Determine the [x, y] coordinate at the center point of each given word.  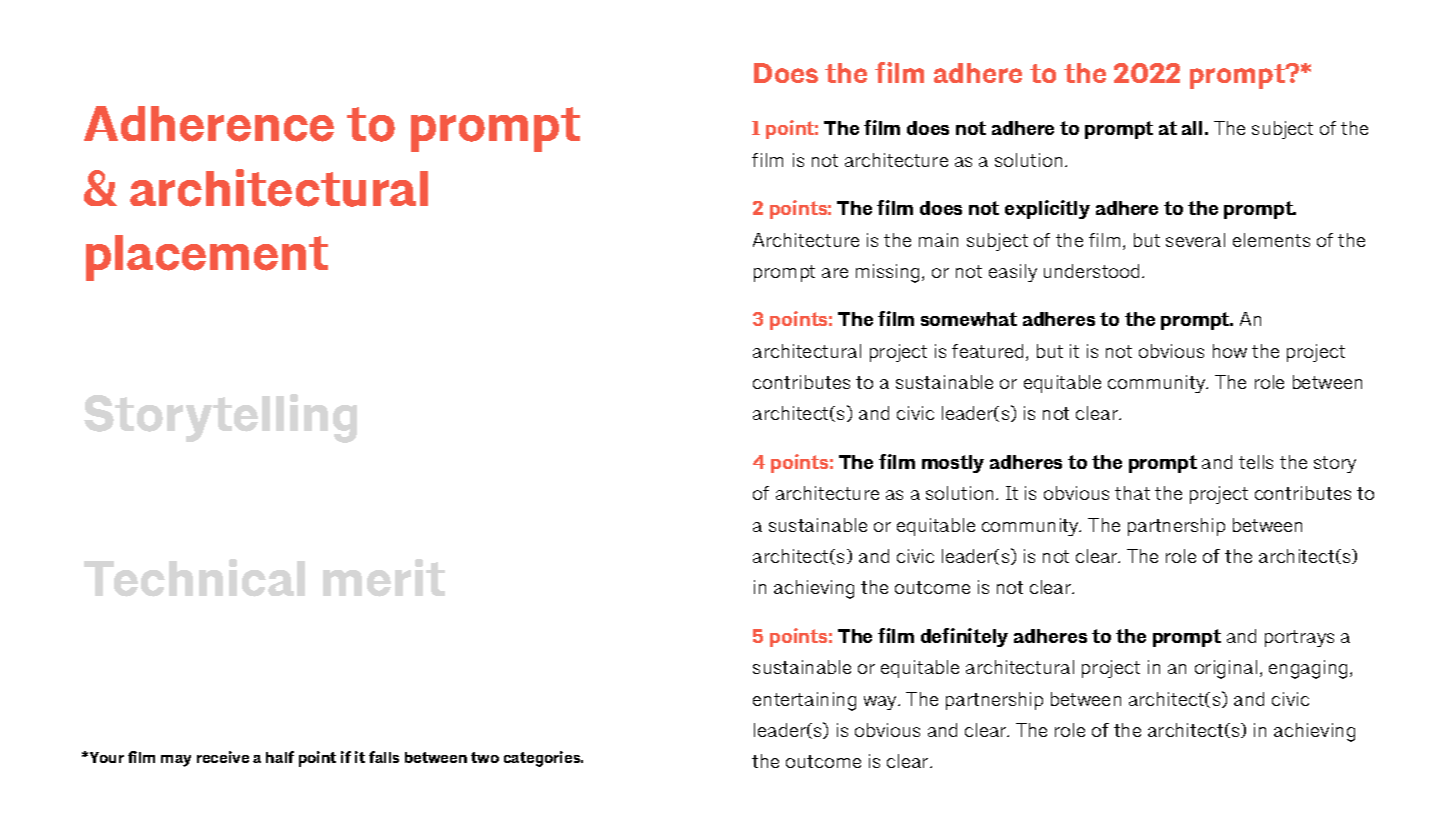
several [1195, 240]
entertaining [804, 701]
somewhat [969, 319]
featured [987, 351]
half [280, 757]
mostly [953, 464]
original [1226, 669]
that [1132, 493]
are [835, 273]
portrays [1299, 638]
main [938, 240]
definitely [964, 637]
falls [384, 757]
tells [1256, 462]
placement [207, 258]
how [1230, 351]
